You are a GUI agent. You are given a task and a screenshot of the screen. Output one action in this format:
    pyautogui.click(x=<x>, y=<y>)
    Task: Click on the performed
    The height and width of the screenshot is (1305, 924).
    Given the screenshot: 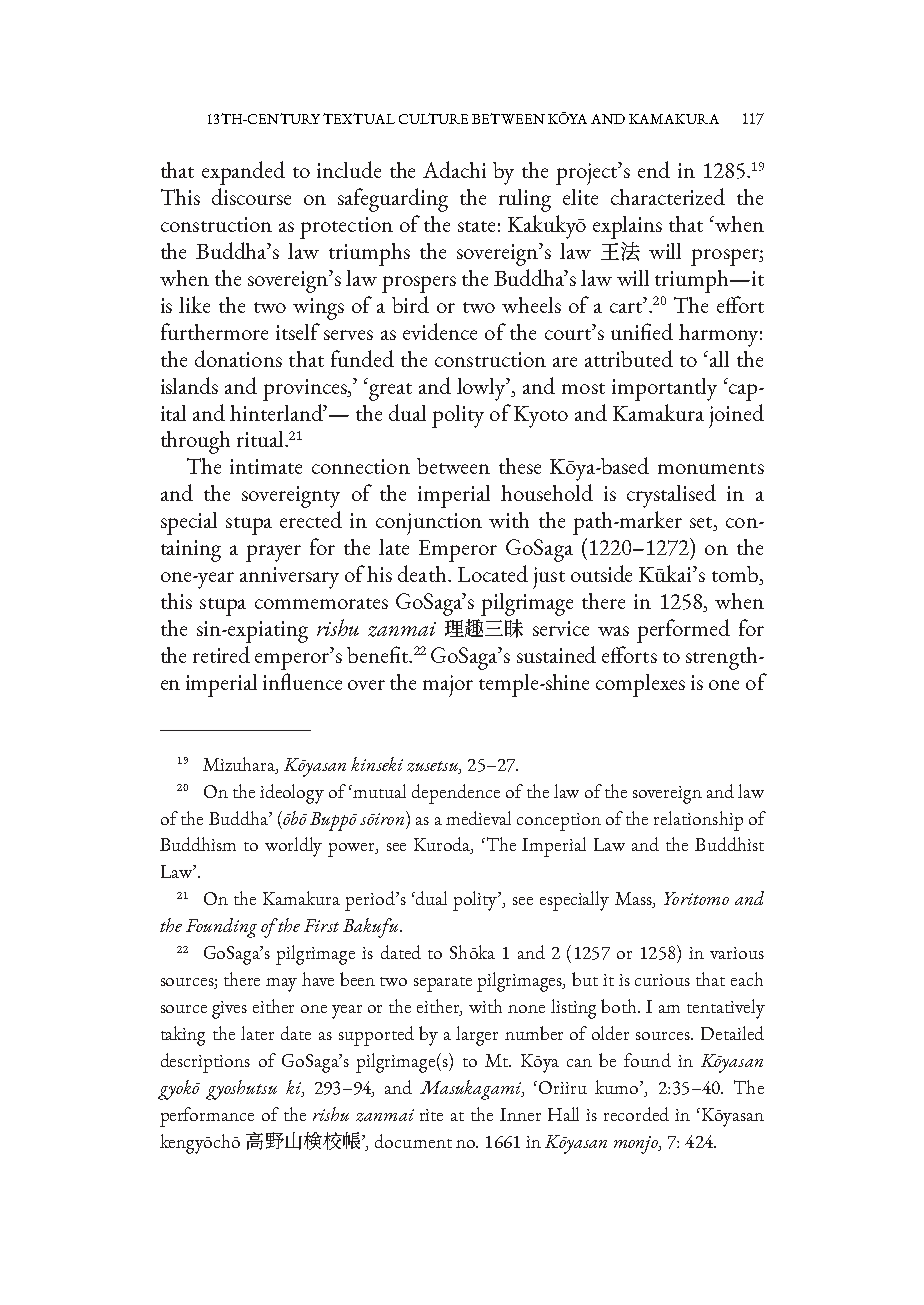 What is the action you would take?
    pyautogui.click(x=683, y=631)
